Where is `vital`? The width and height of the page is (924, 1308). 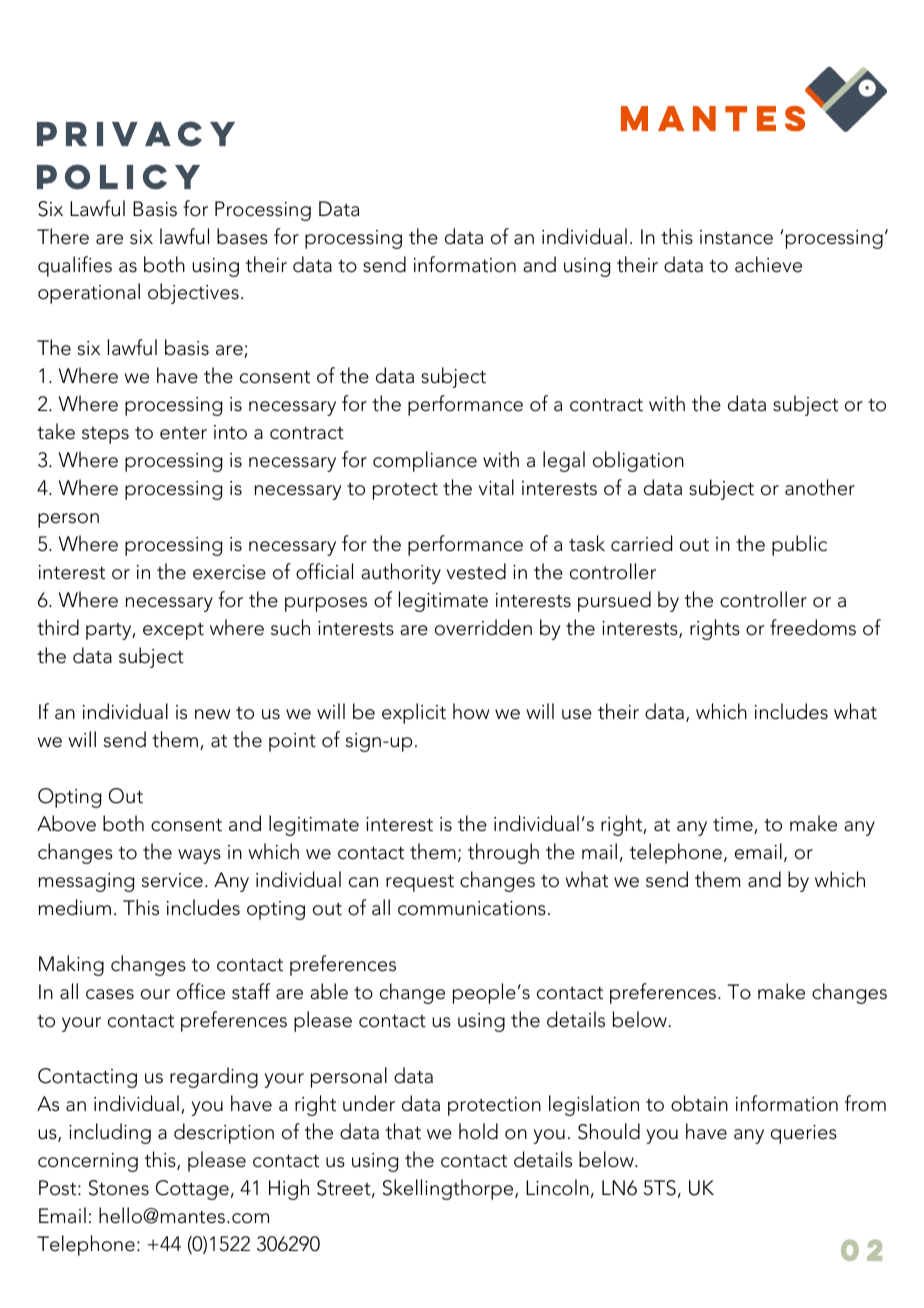 vital is located at coordinates (496, 487).
